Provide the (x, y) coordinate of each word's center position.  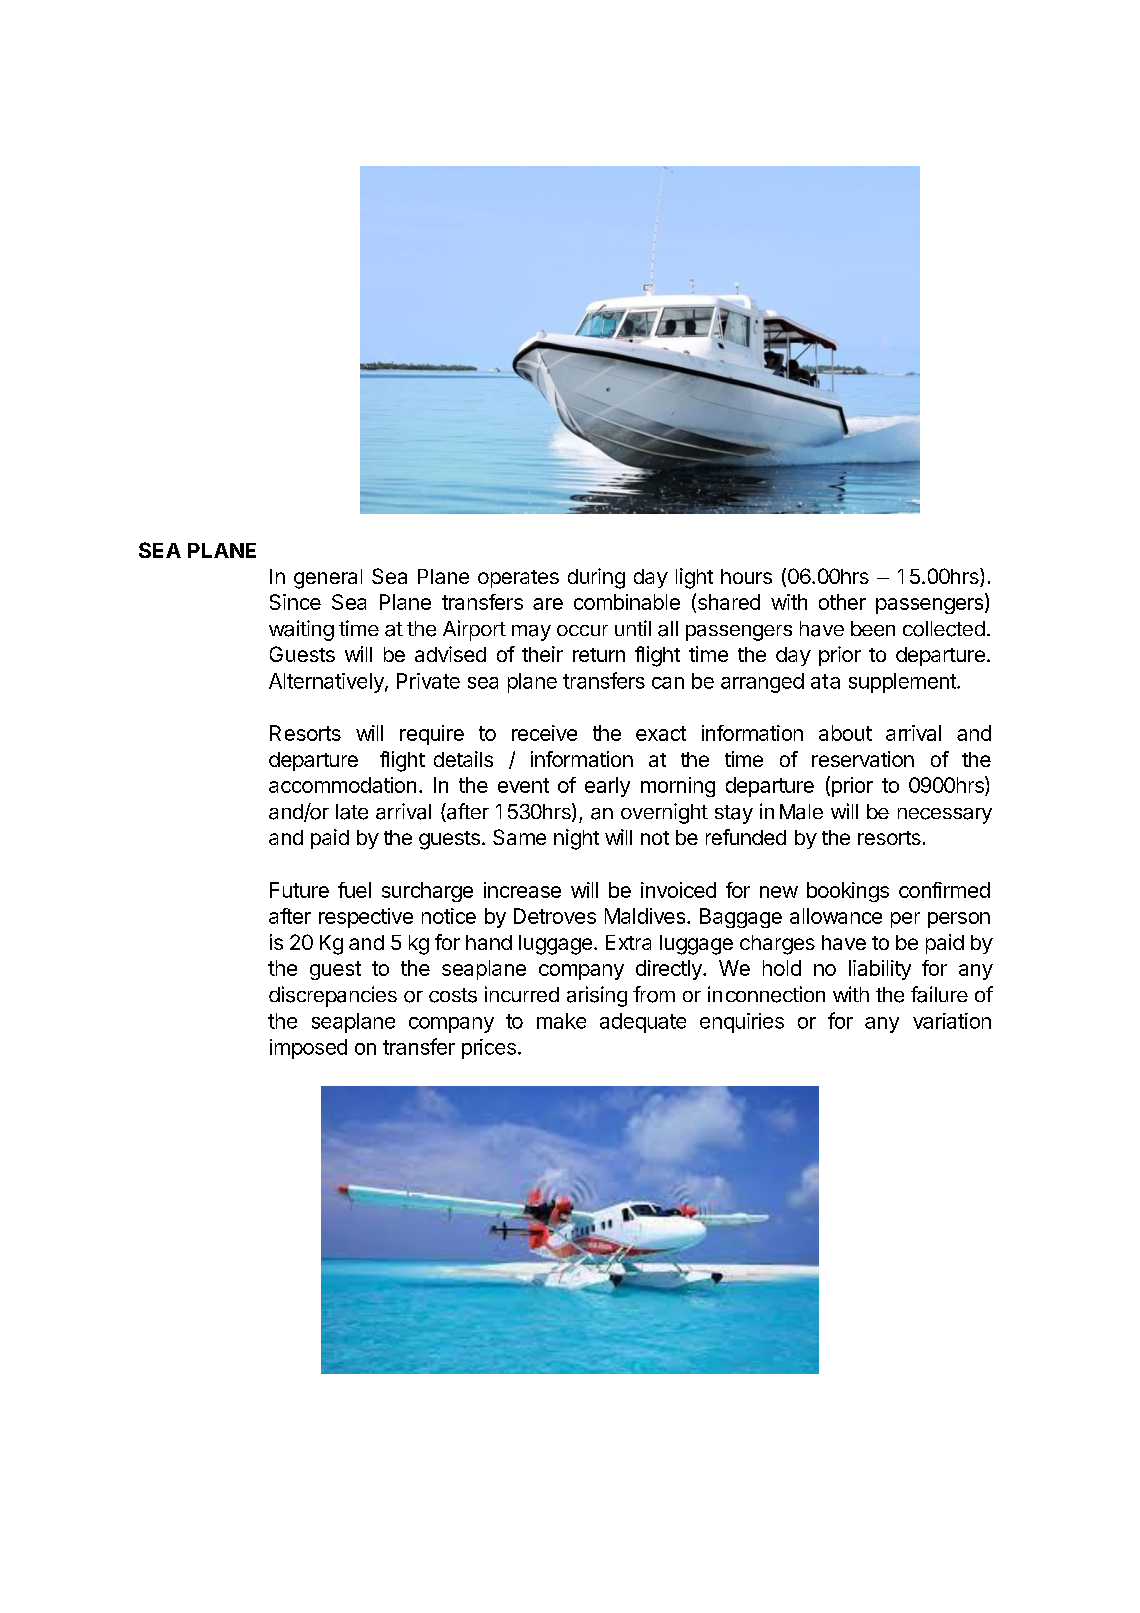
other (842, 602)
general (328, 579)
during (596, 578)
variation (952, 1021)
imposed (308, 1049)
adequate (643, 1023)
